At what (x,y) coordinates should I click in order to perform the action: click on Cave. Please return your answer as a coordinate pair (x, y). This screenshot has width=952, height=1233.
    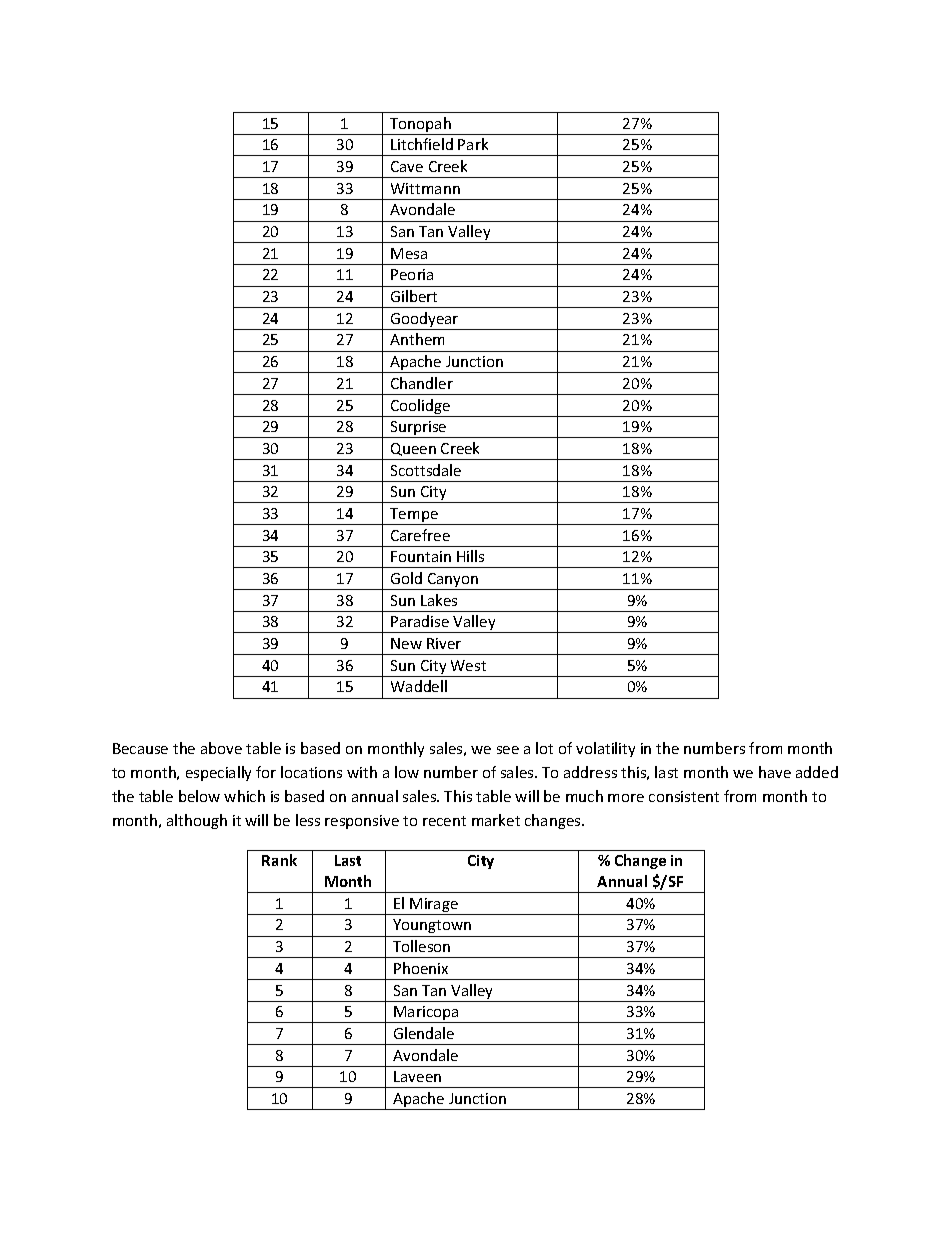
    Looking at the image, I should click on (407, 166).
